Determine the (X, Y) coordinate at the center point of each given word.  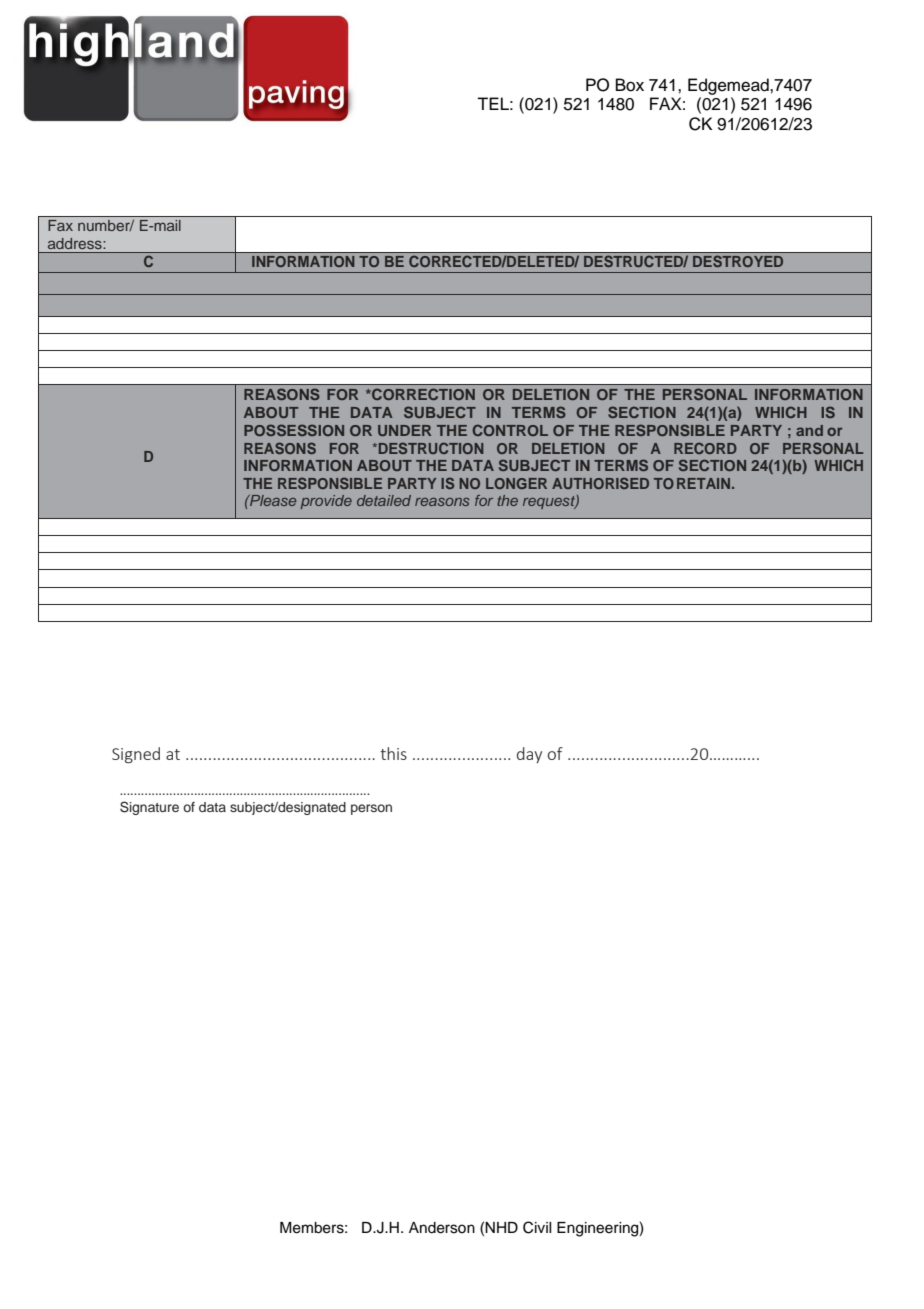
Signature (149, 808)
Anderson (442, 1228)
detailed (384, 500)
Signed (136, 755)
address (75, 243)
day (529, 755)
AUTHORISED (600, 483)
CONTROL (510, 430)
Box (630, 85)
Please (272, 500)
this (393, 753)
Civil (537, 1227)
